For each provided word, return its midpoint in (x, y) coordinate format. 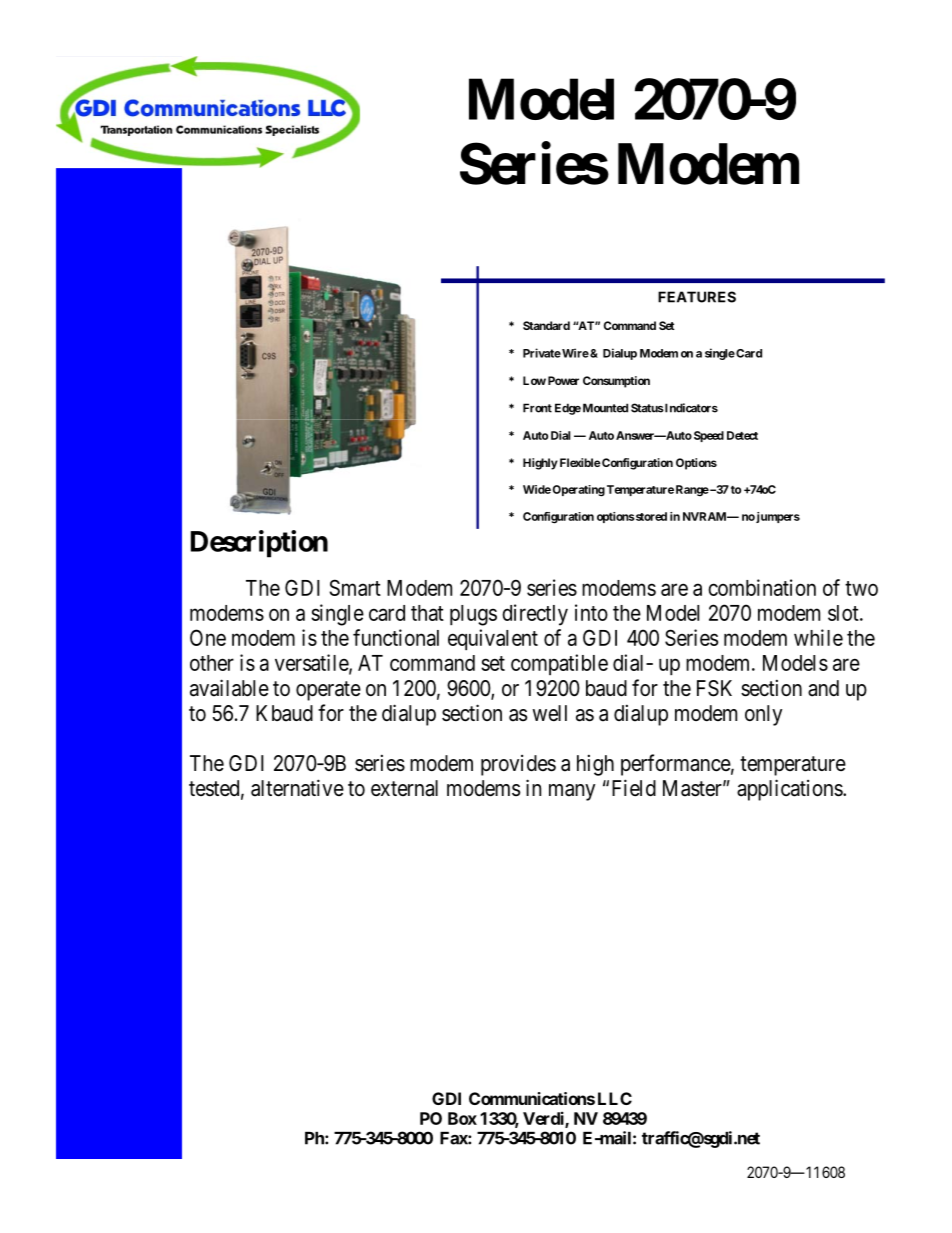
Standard (546, 325)
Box (462, 1118)
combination (762, 587)
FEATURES (697, 297)
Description (259, 544)
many (572, 792)
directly (535, 615)
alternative (297, 788)
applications (790, 790)
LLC (615, 1098)
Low (534, 380)
